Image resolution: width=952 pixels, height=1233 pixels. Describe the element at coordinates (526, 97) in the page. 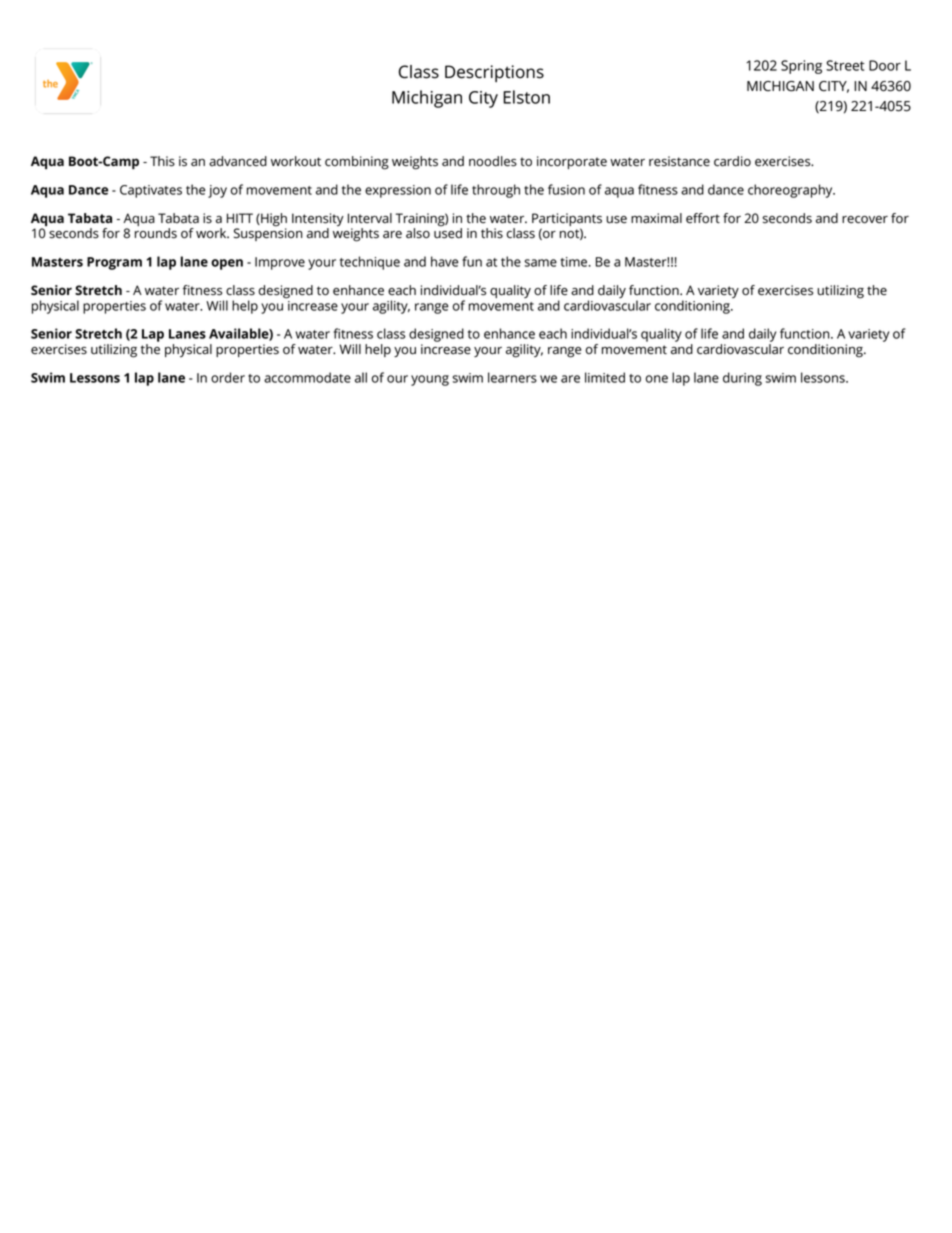

I see `Elston` at that location.
